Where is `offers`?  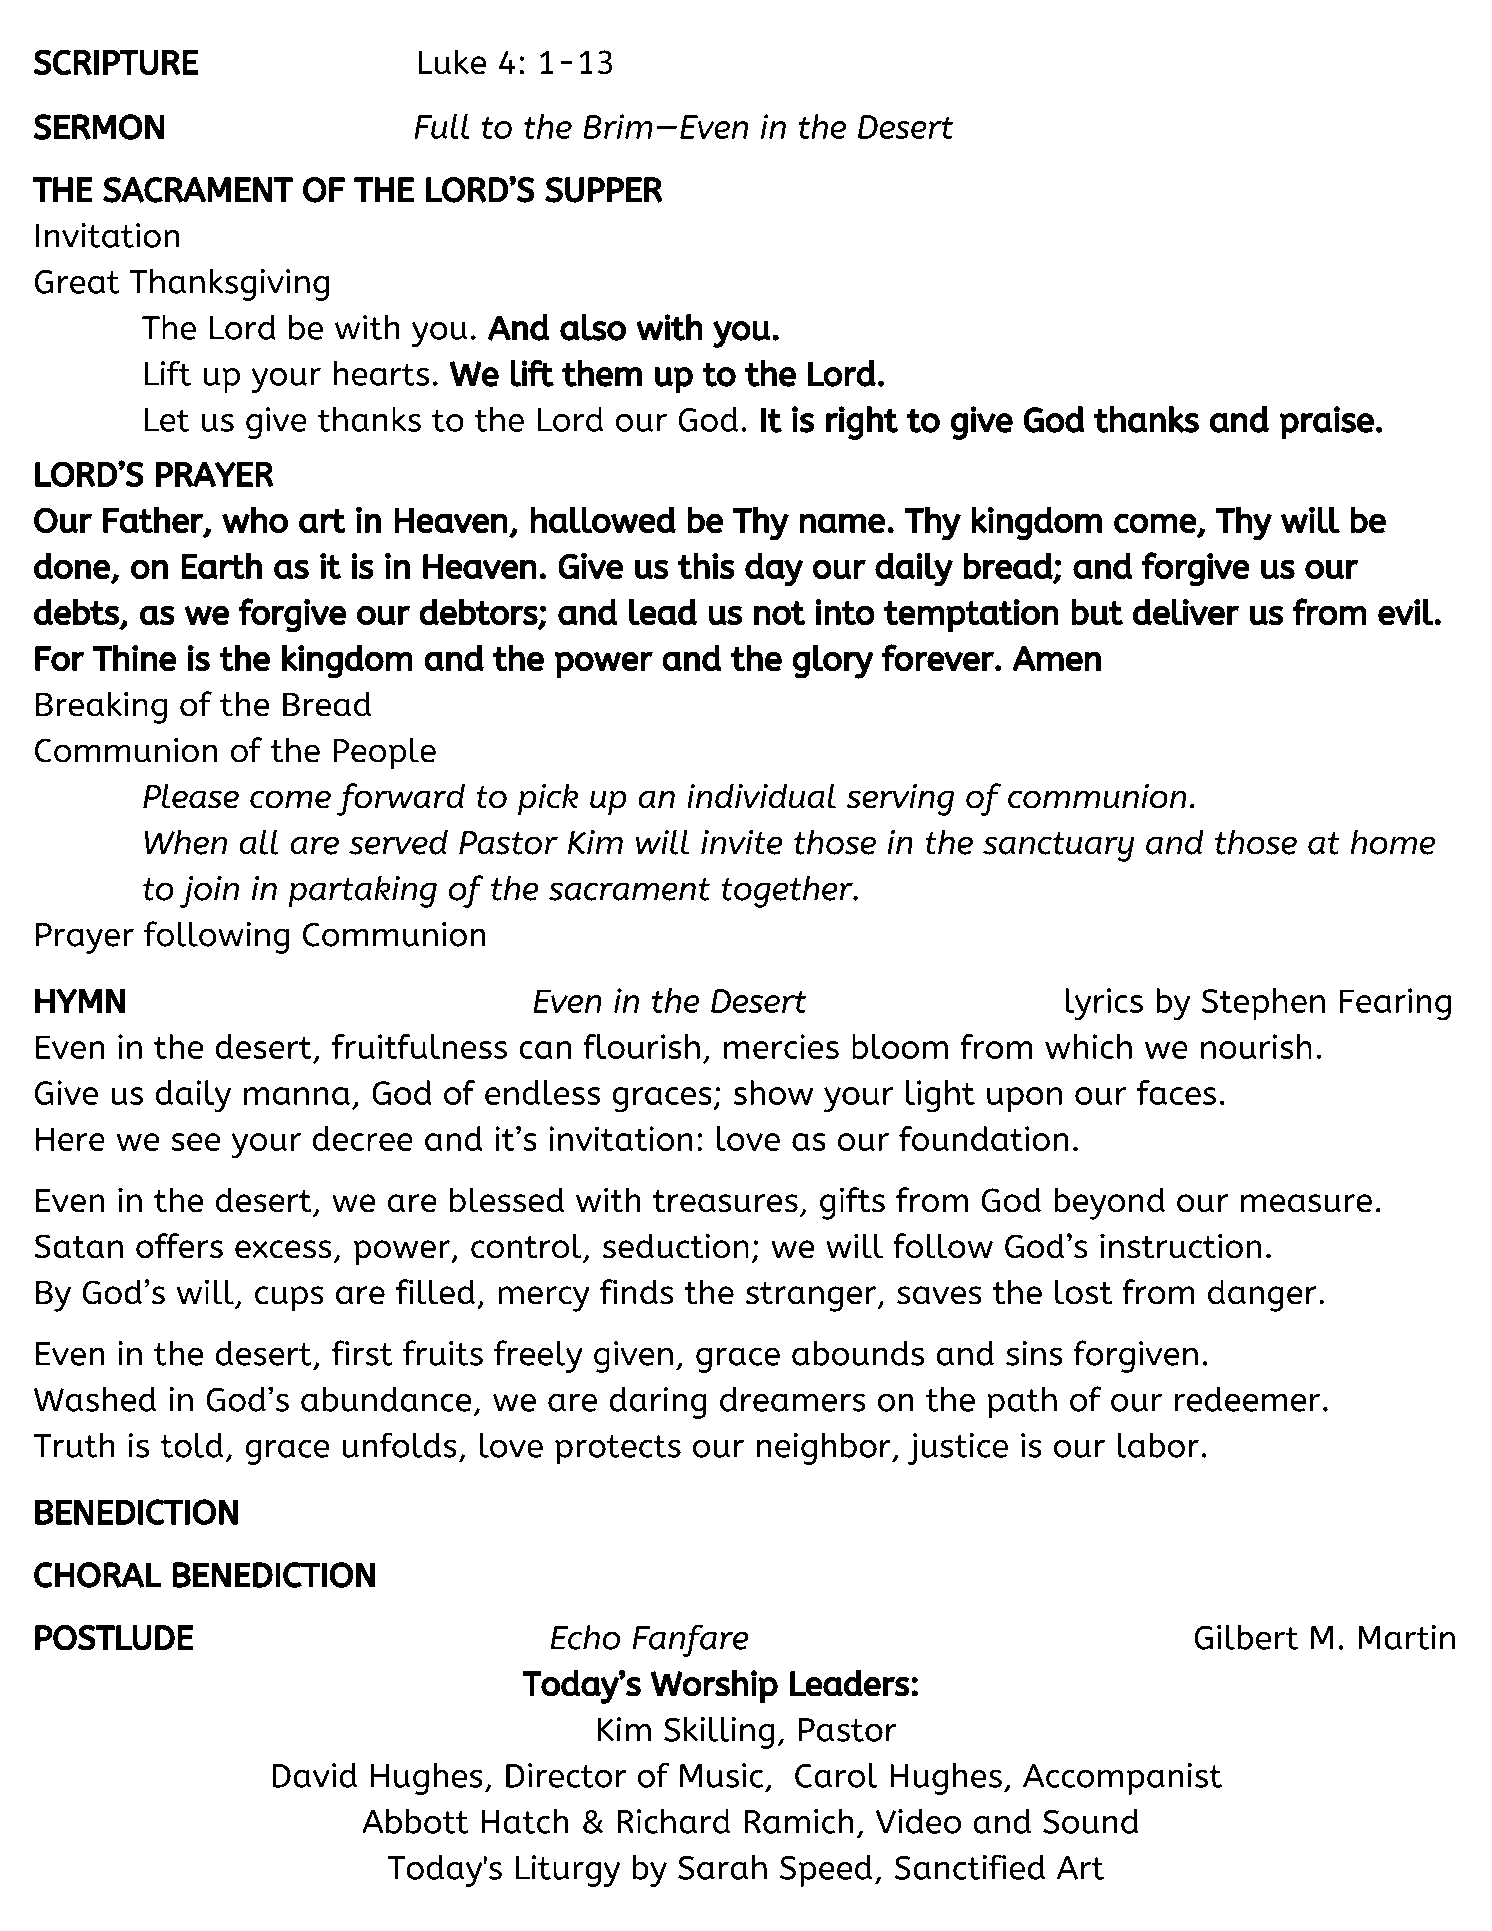 offers is located at coordinates (179, 1246).
